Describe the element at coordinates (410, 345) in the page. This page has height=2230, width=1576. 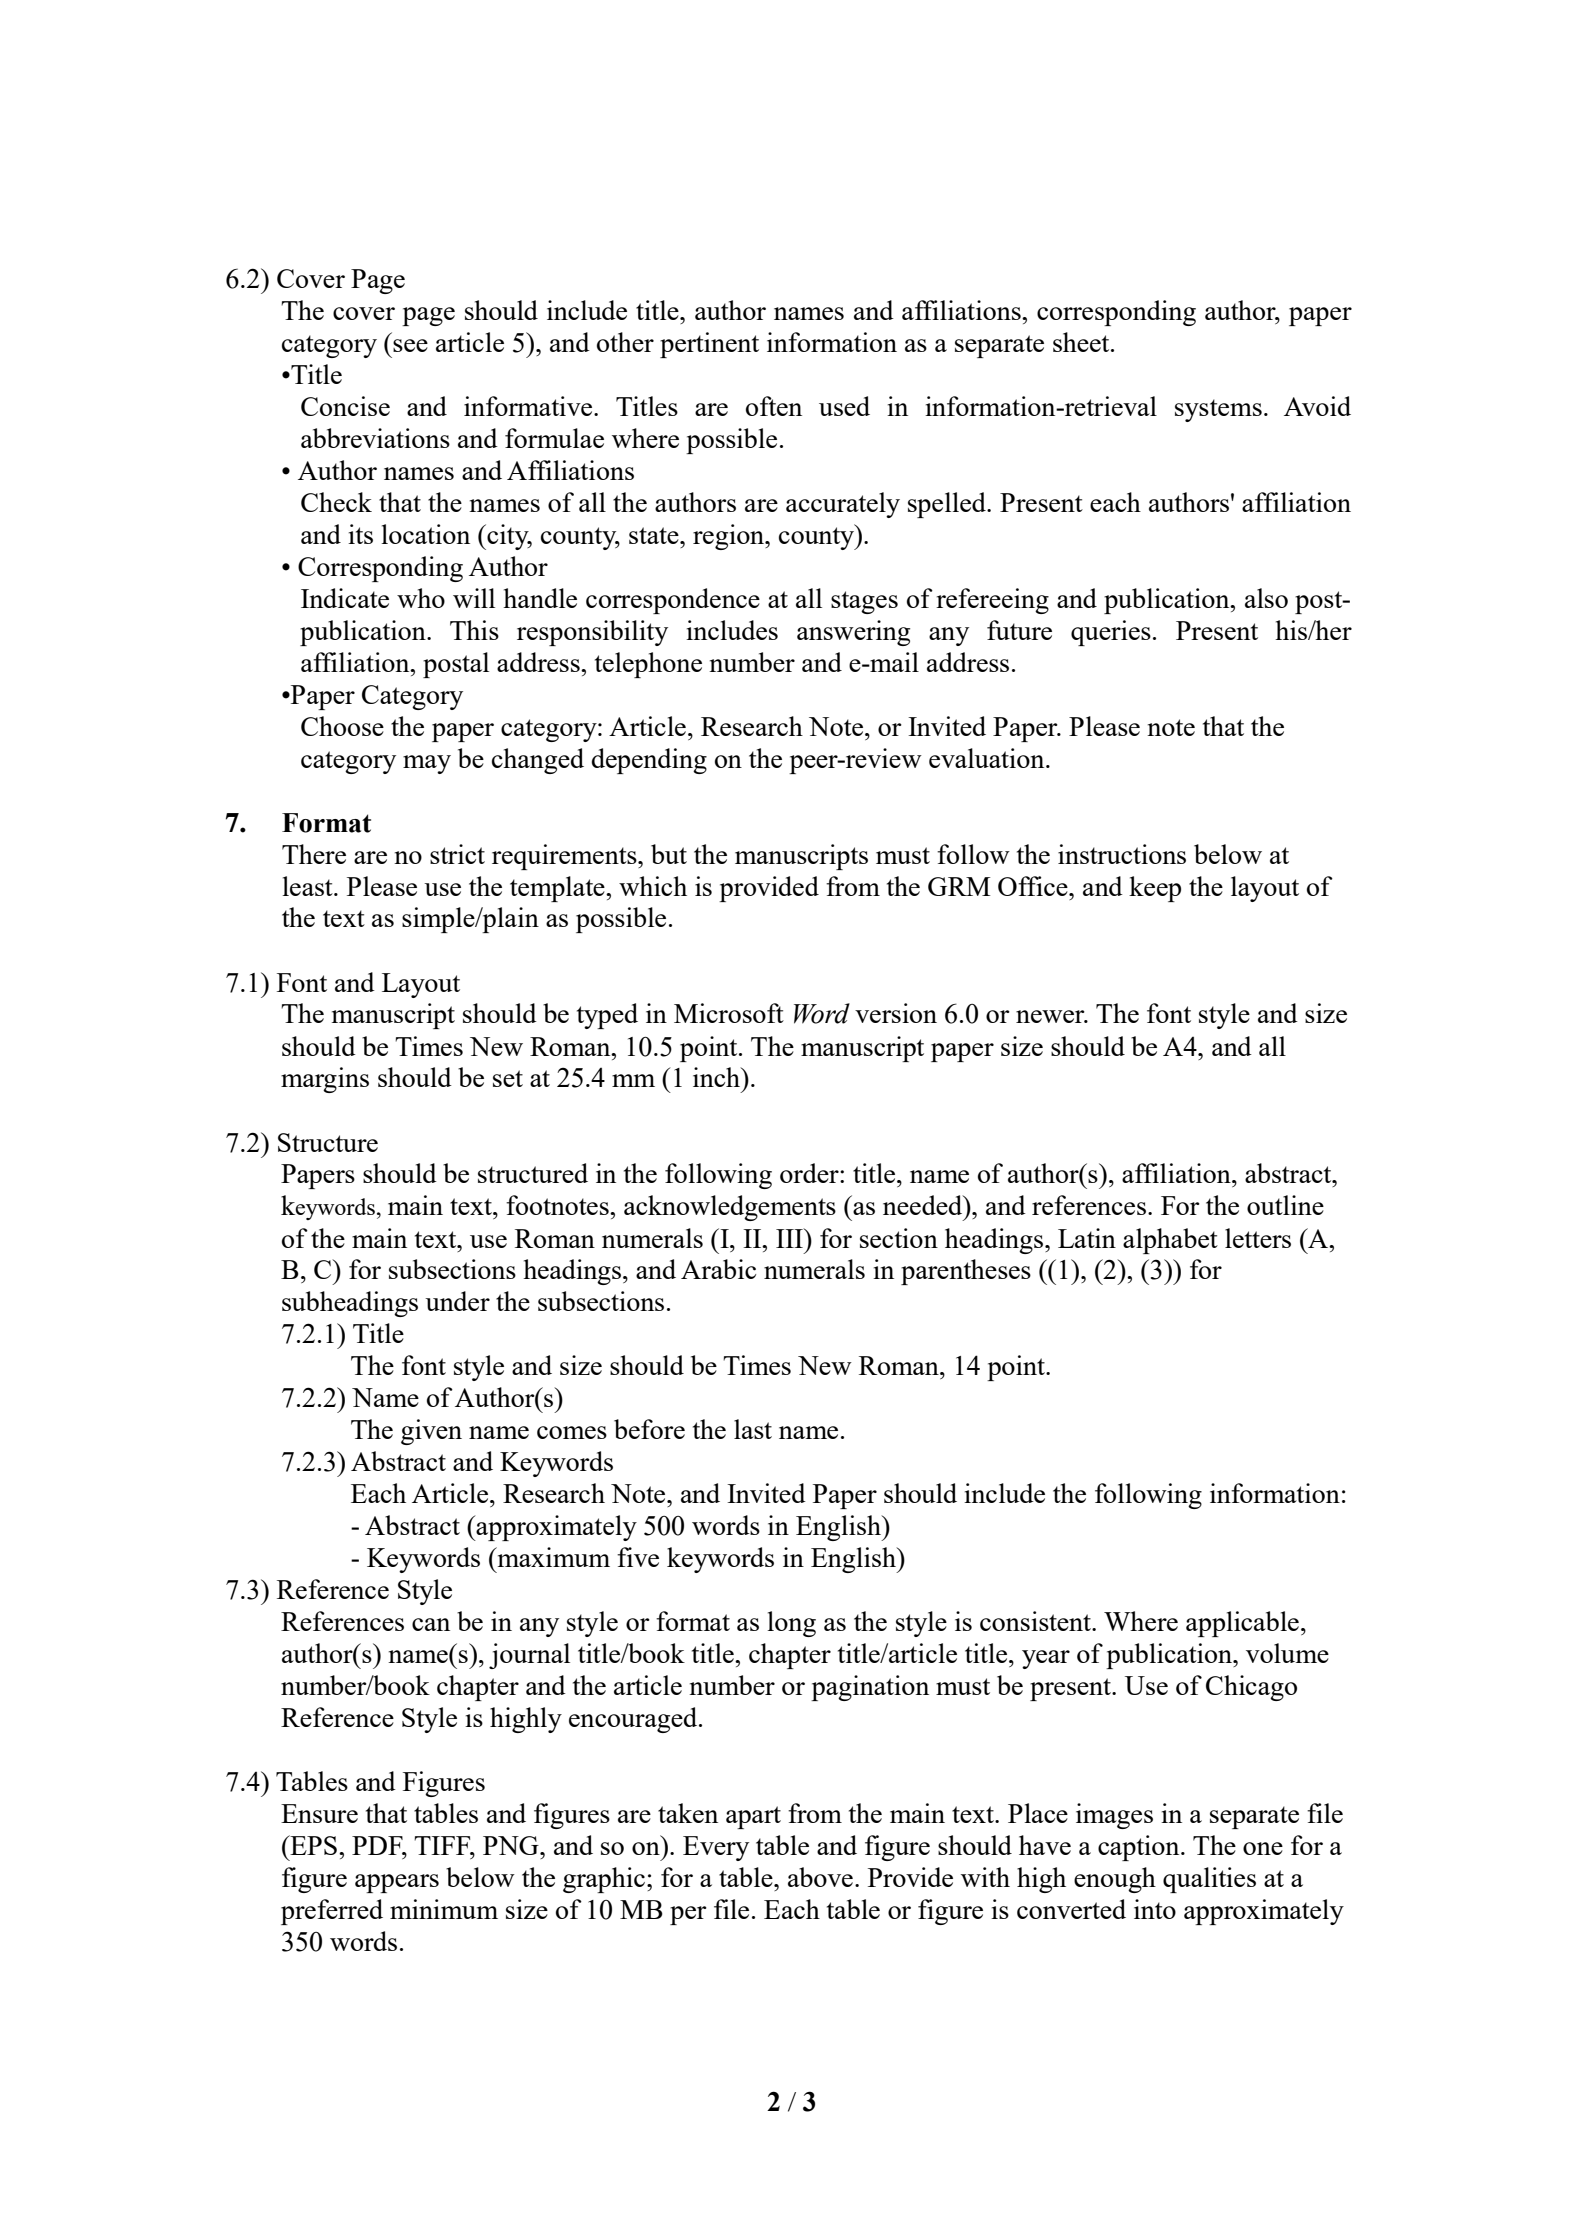
I see `see` at that location.
